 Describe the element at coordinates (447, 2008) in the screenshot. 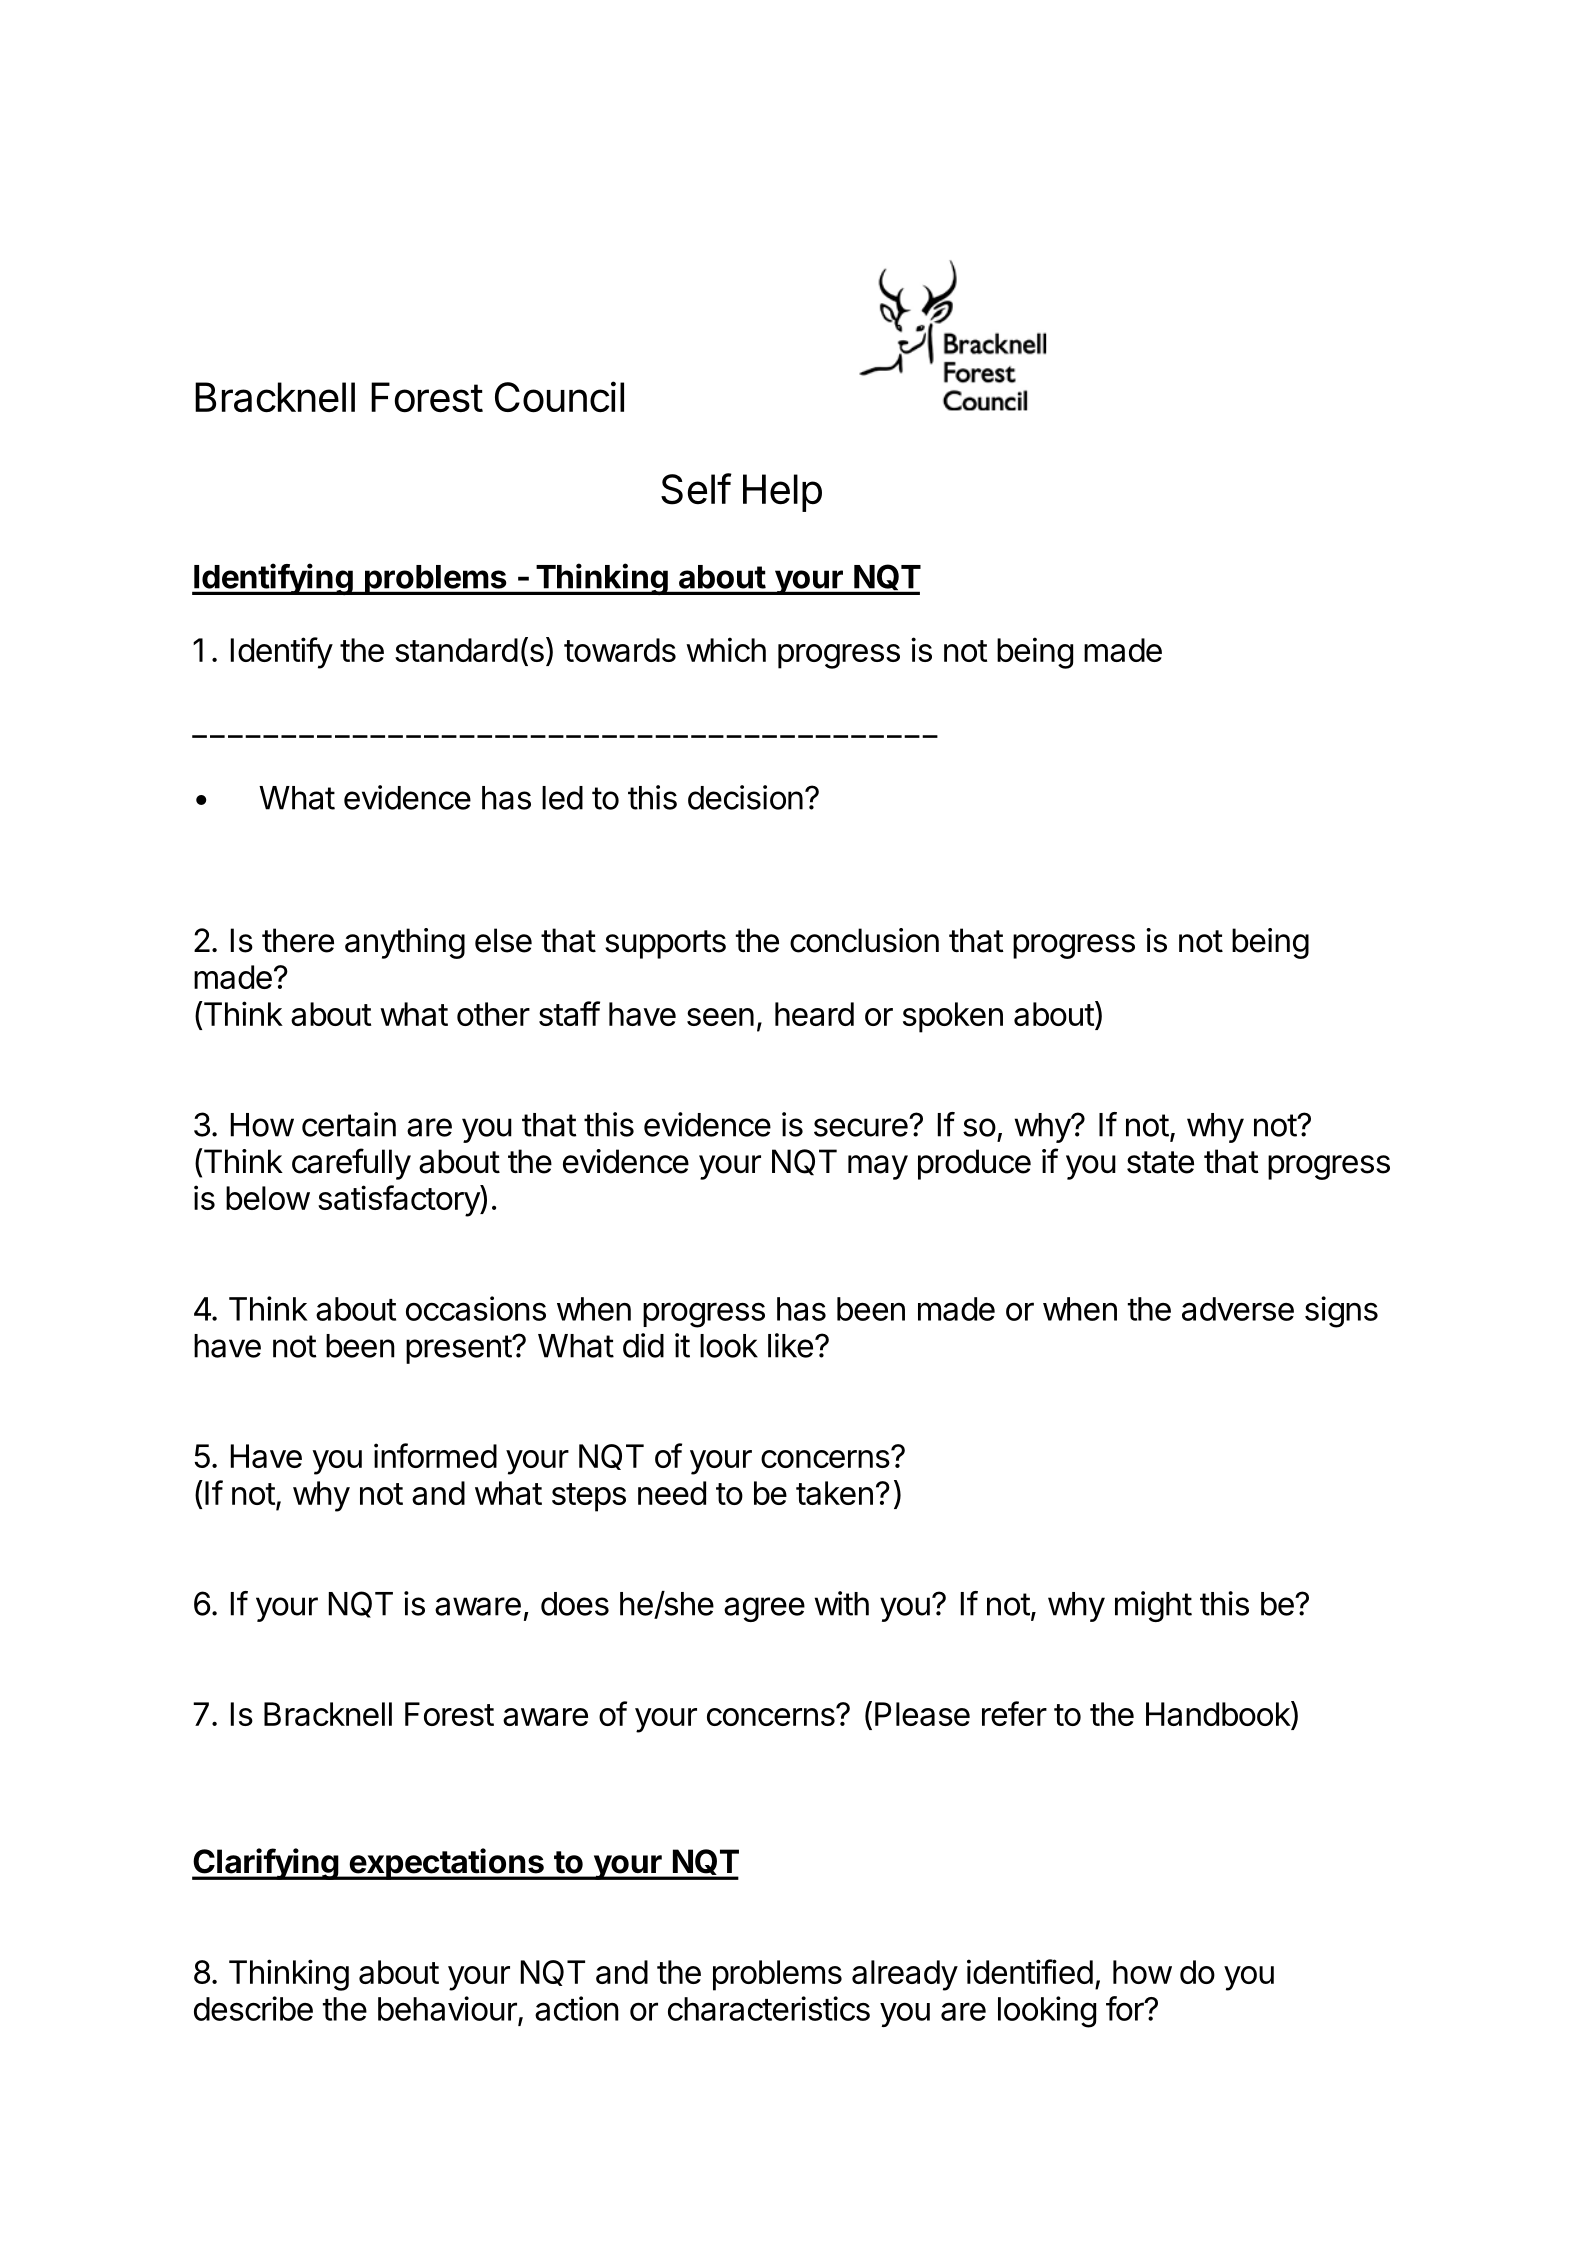

I see `behaviour` at that location.
